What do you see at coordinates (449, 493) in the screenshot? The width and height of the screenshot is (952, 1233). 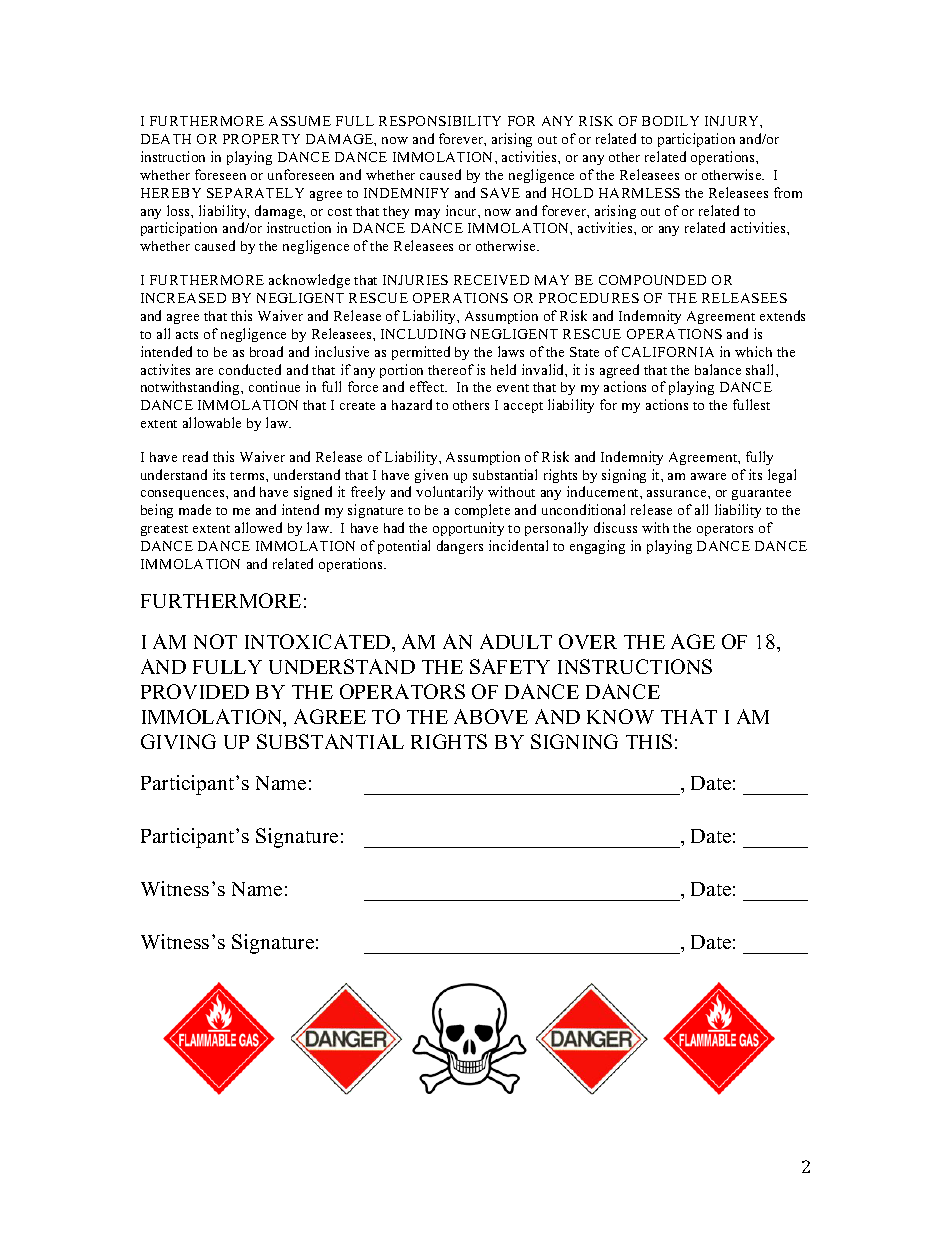 I see `voluntarily` at bounding box center [449, 493].
